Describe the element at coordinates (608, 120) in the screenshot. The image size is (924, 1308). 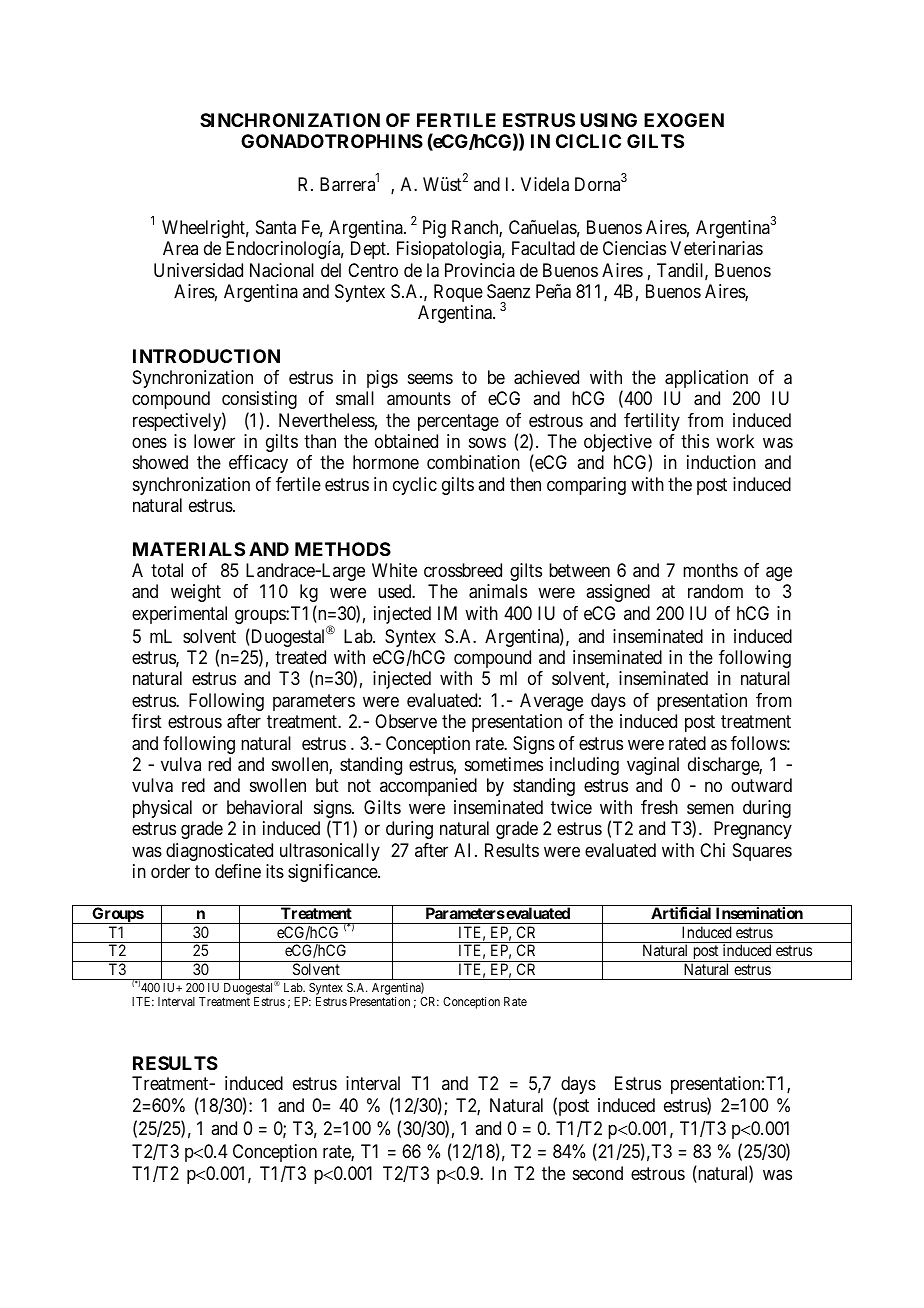
I see `USING` at that location.
